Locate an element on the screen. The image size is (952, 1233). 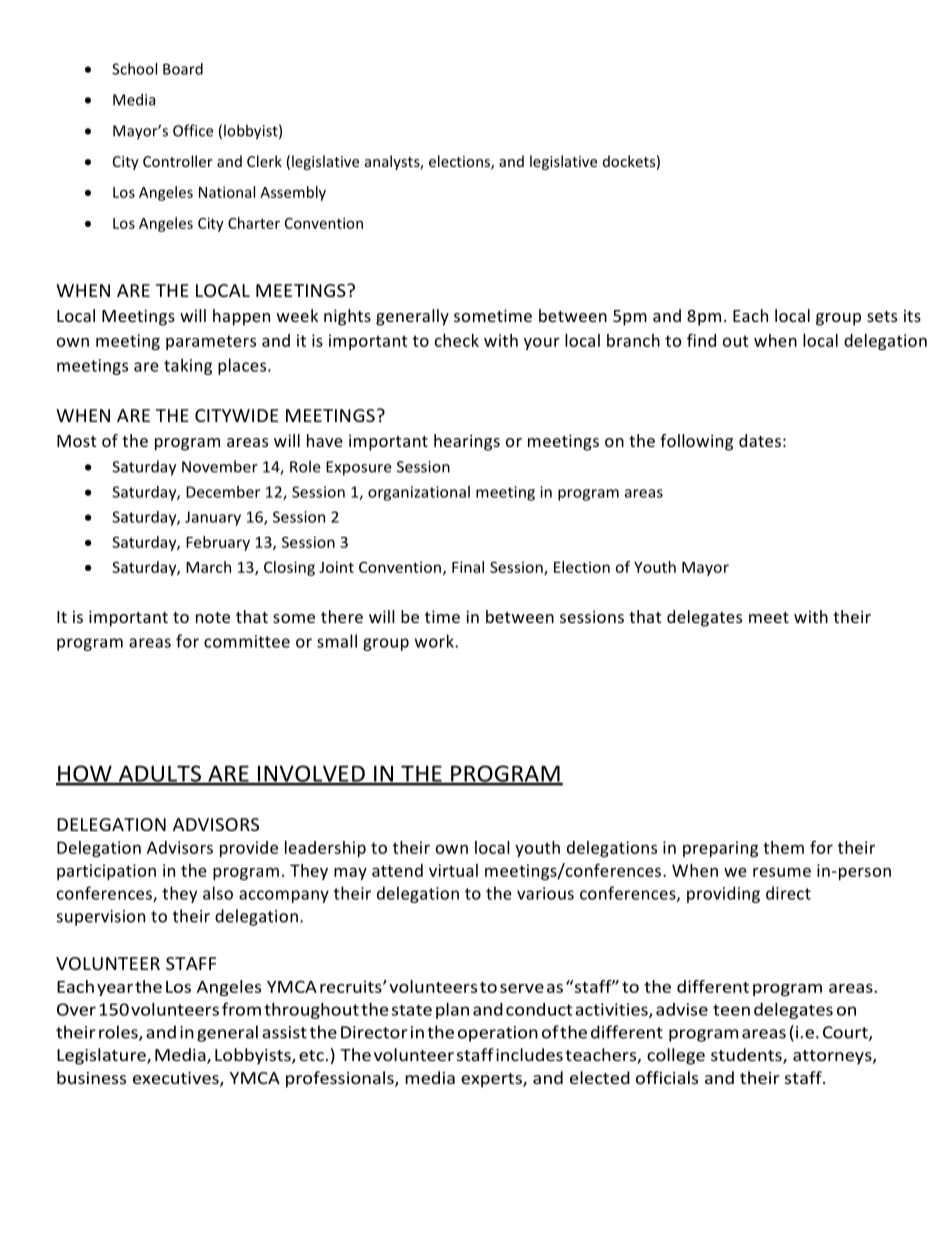
Board is located at coordinates (183, 69).
